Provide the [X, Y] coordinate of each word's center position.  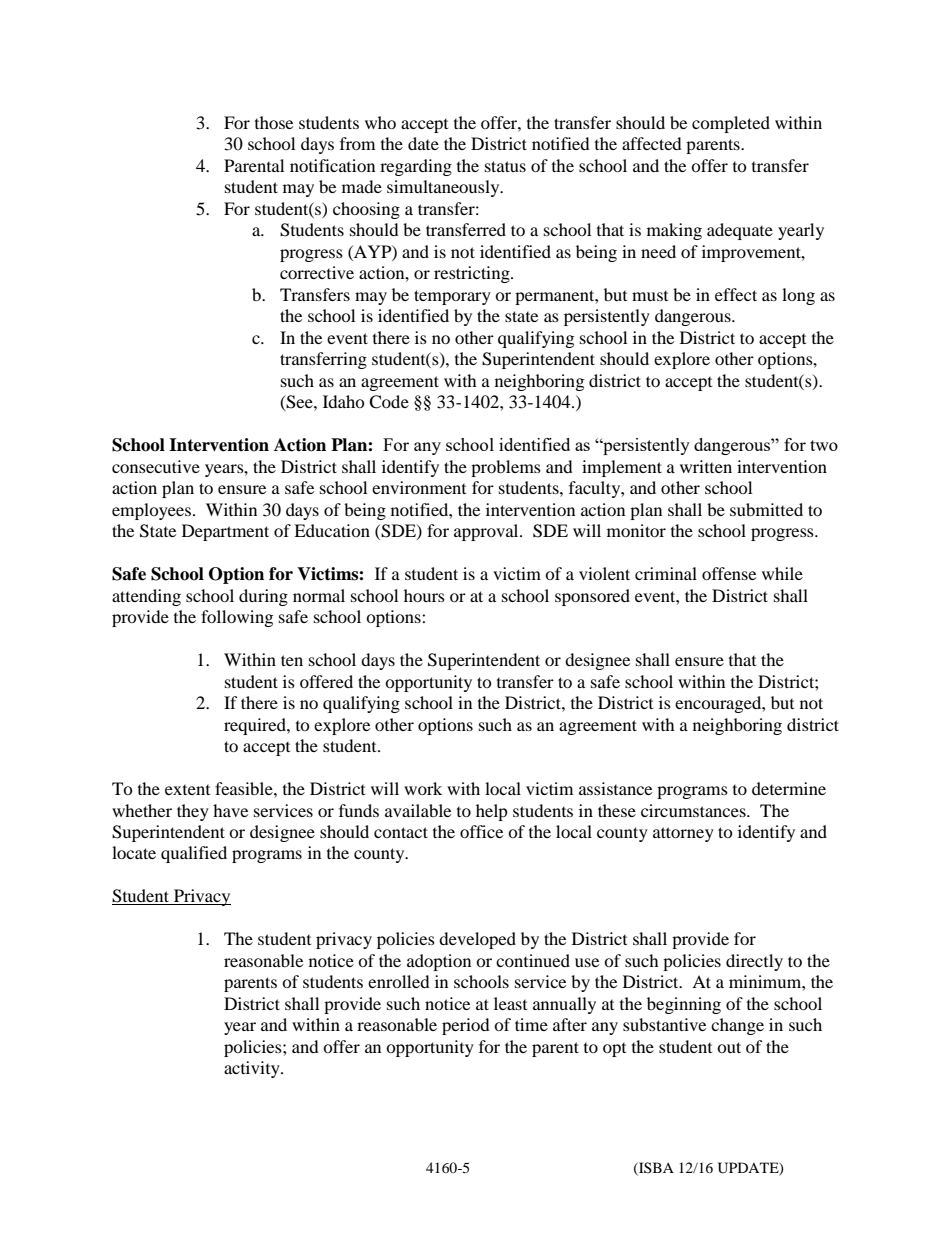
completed [731, 124]
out [729, 1047]
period [466, 1026]
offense [729, 573]
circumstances [694, 810]
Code [389, 402]
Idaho [344, 401]
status [505, 166]
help [492, 812]
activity [253, 1069]
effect [736, 294]
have [230, 810]
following [237, 618]
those [274, 122]
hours [424, 595]
